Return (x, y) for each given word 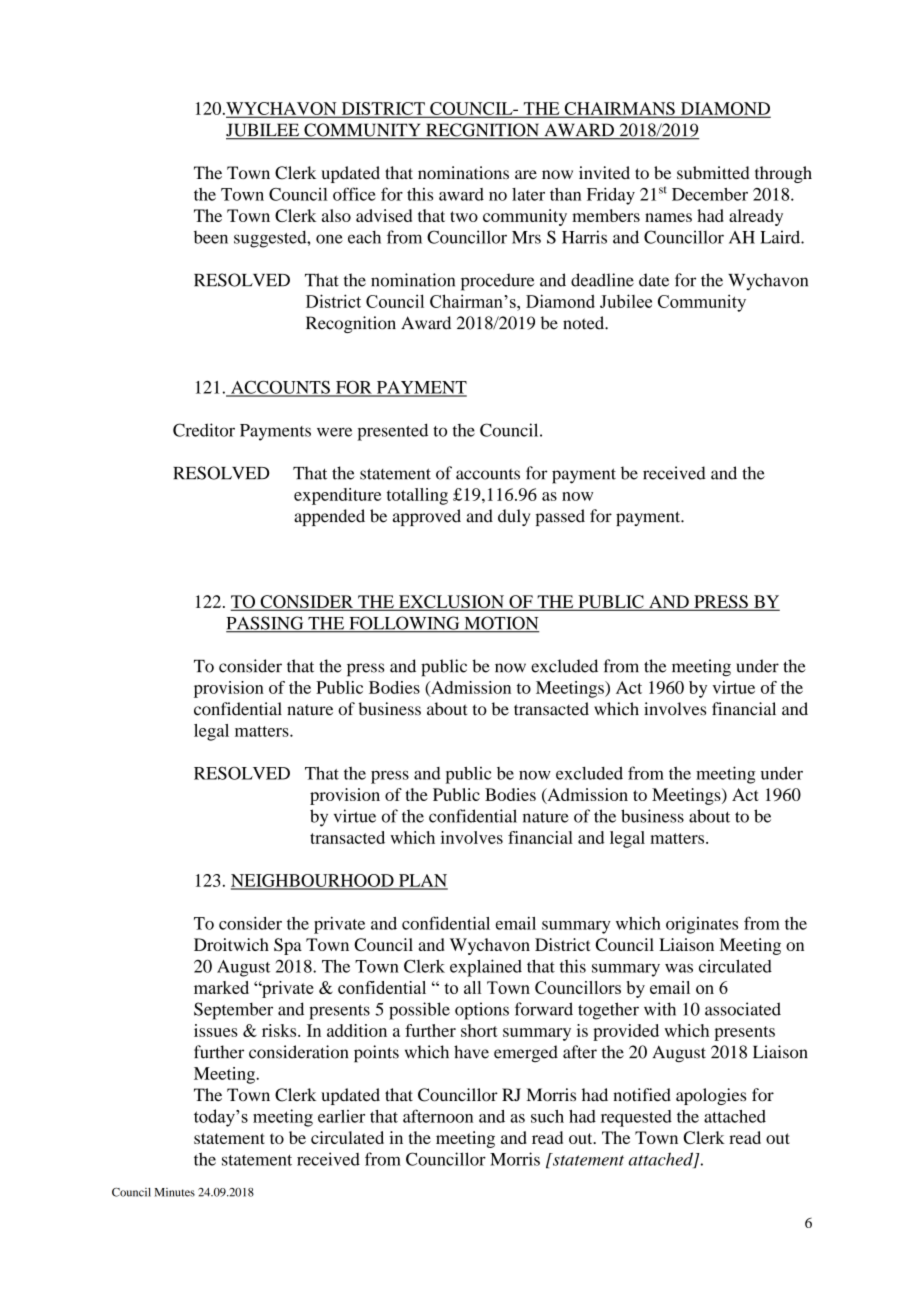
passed (560, 517)
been (211, 237)
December (710, 194)
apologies (711, 1096)
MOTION (500, 624)
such (547, 1116)
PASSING (266, 624)
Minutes (175, 1192)
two (464, 216)
